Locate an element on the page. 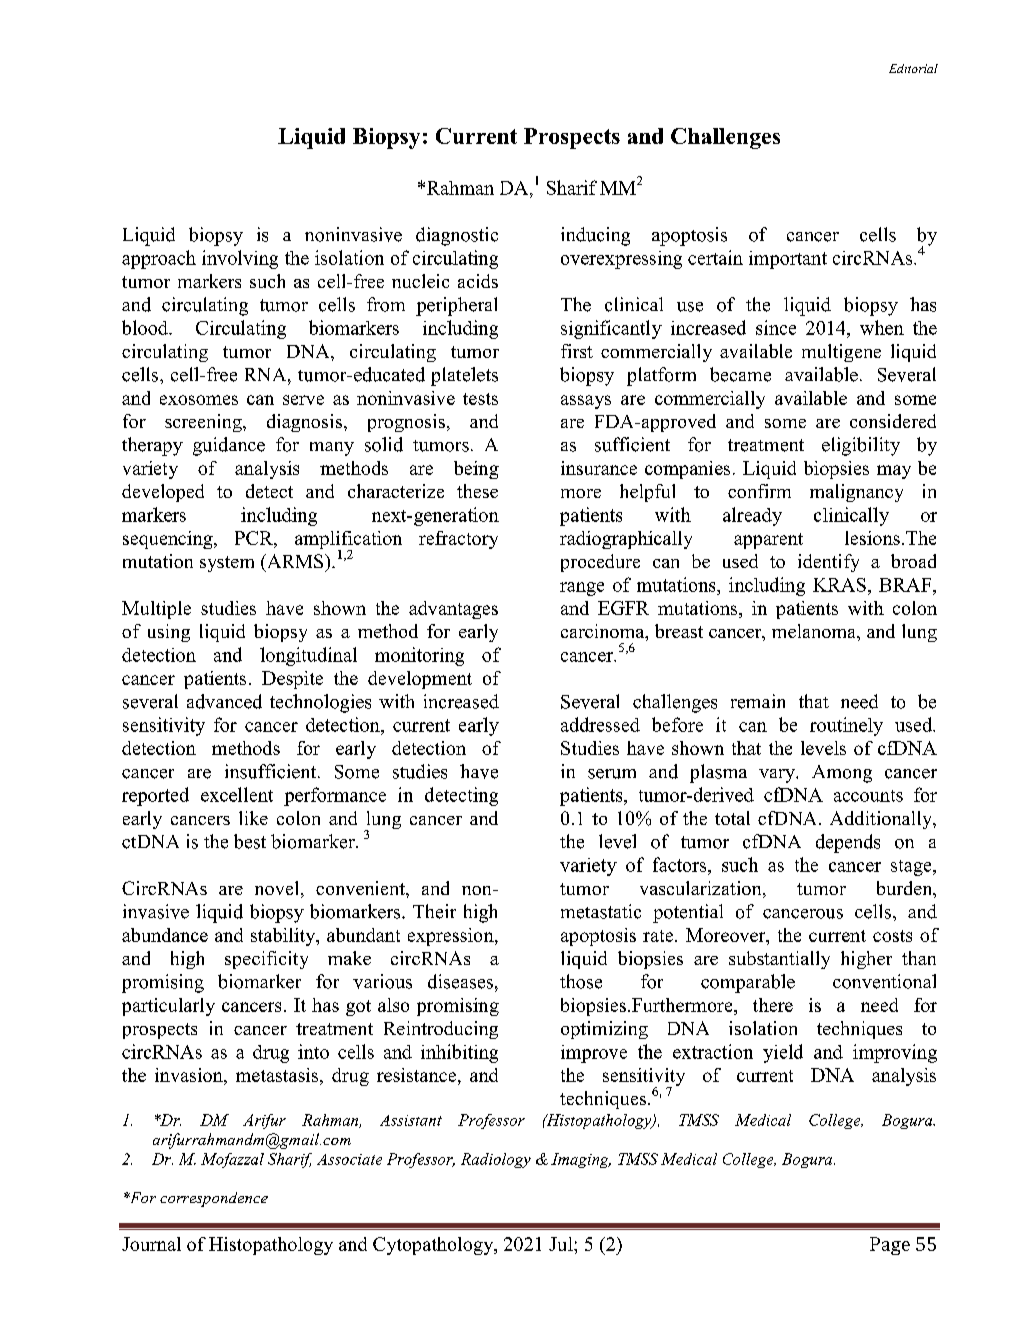 The image size is (1035, 1340). advanced is located at coordinates (224, 701).
